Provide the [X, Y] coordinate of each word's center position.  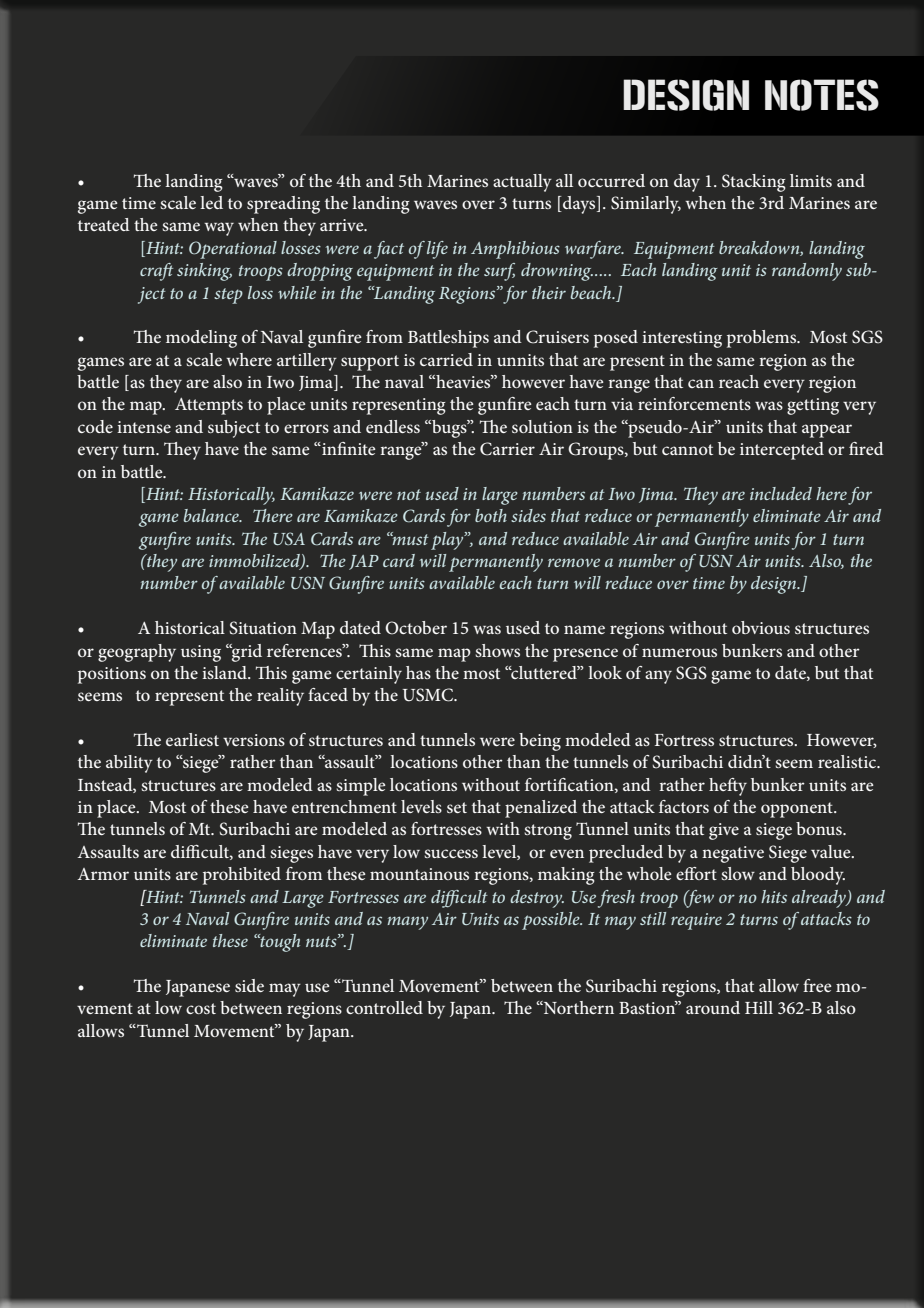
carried [446, 359]
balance [212, 515]
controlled [384, 1007]
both [491, 515]
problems [763, 339]
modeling [201, 339]
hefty [728, 787]
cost [201, 1008]
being [540, 742]
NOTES [822, 95]
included [781, 493]
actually [522, 183]
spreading [283, 205]
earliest [192, 739]
